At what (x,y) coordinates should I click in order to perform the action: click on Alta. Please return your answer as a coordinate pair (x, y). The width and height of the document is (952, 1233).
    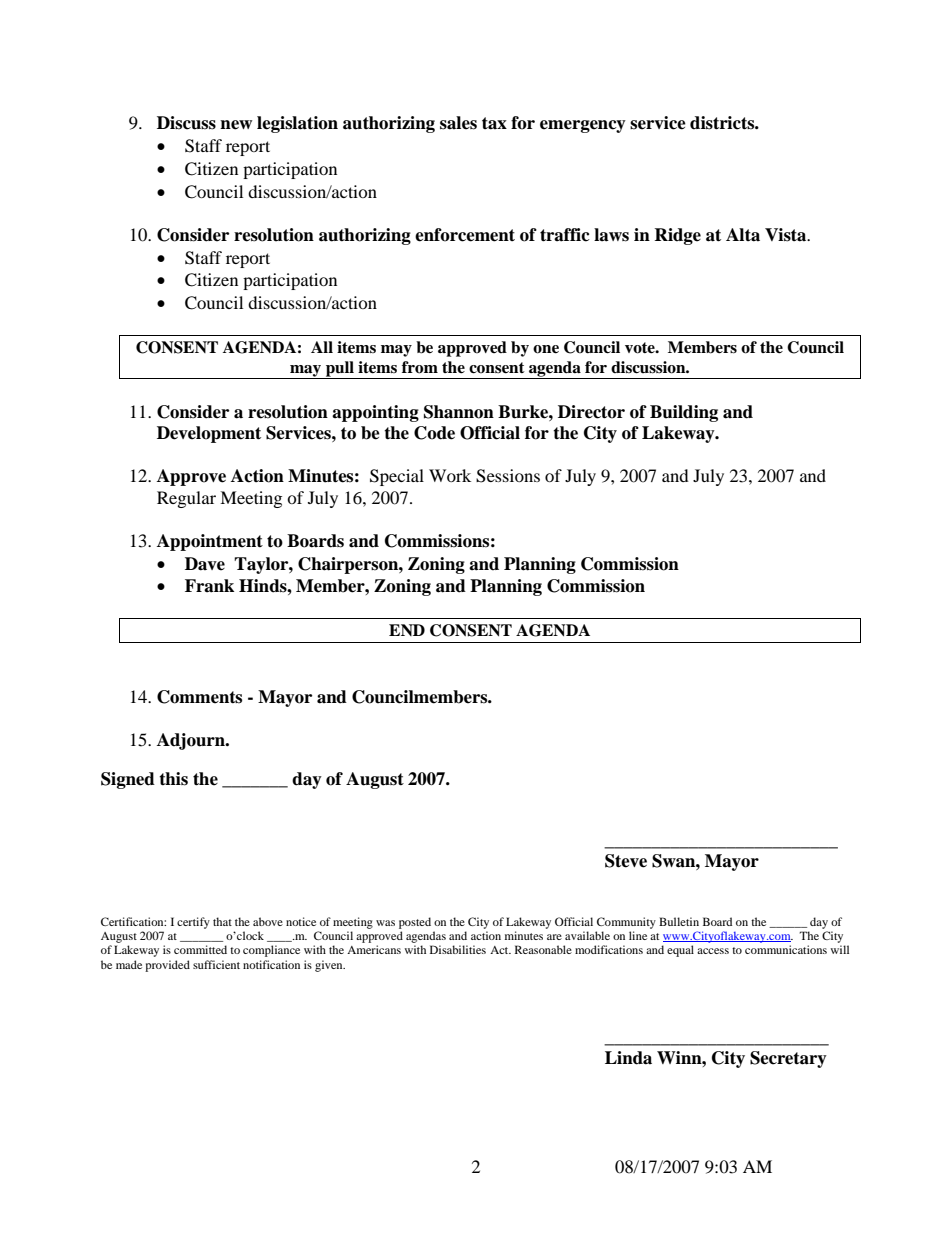
    Looking at the image, I should click on (743, 235).
